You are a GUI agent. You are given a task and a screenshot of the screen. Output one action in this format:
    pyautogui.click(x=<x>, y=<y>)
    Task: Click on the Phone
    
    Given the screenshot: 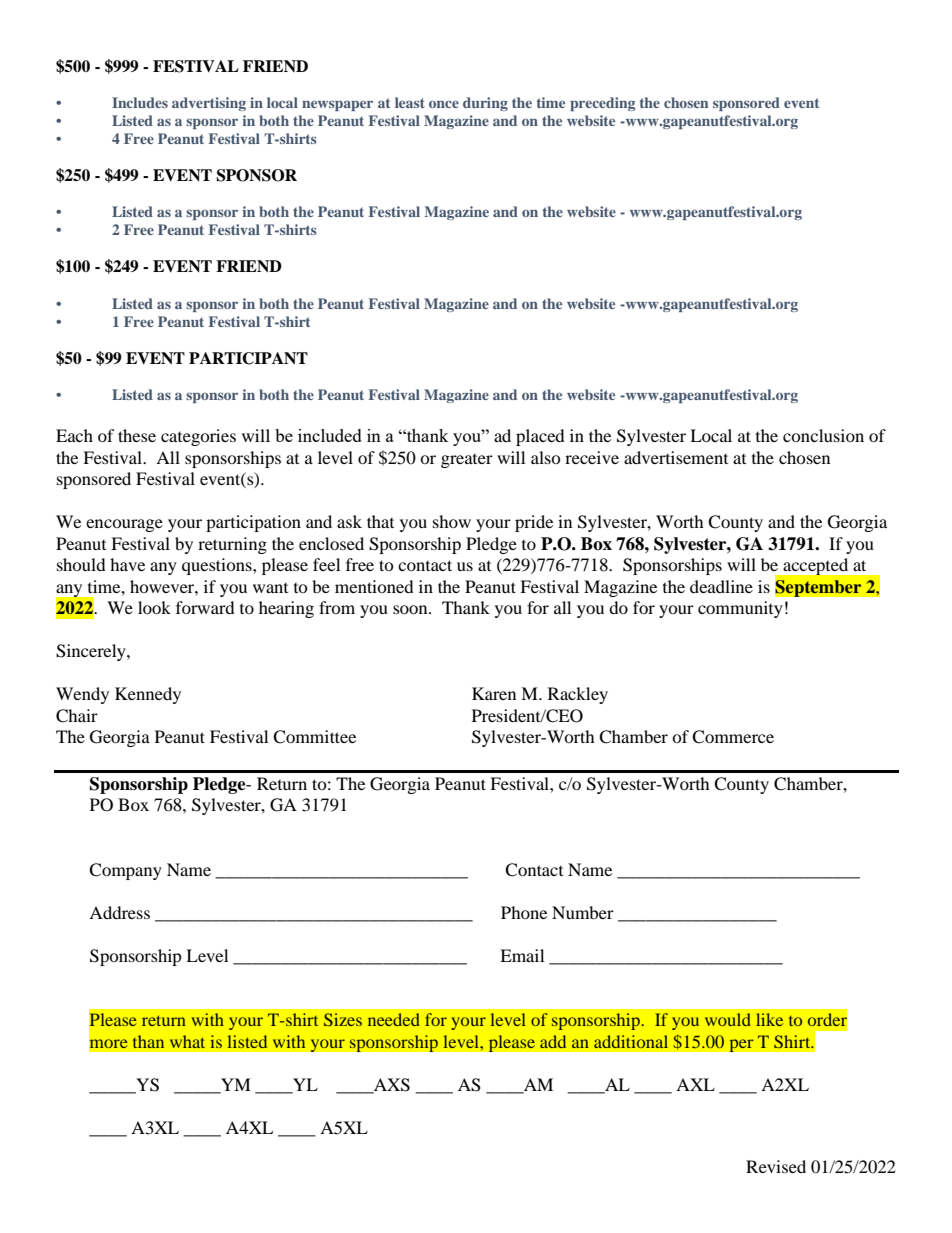 What is the action you would take?
    pyautogui.click(x=524, y=912)
